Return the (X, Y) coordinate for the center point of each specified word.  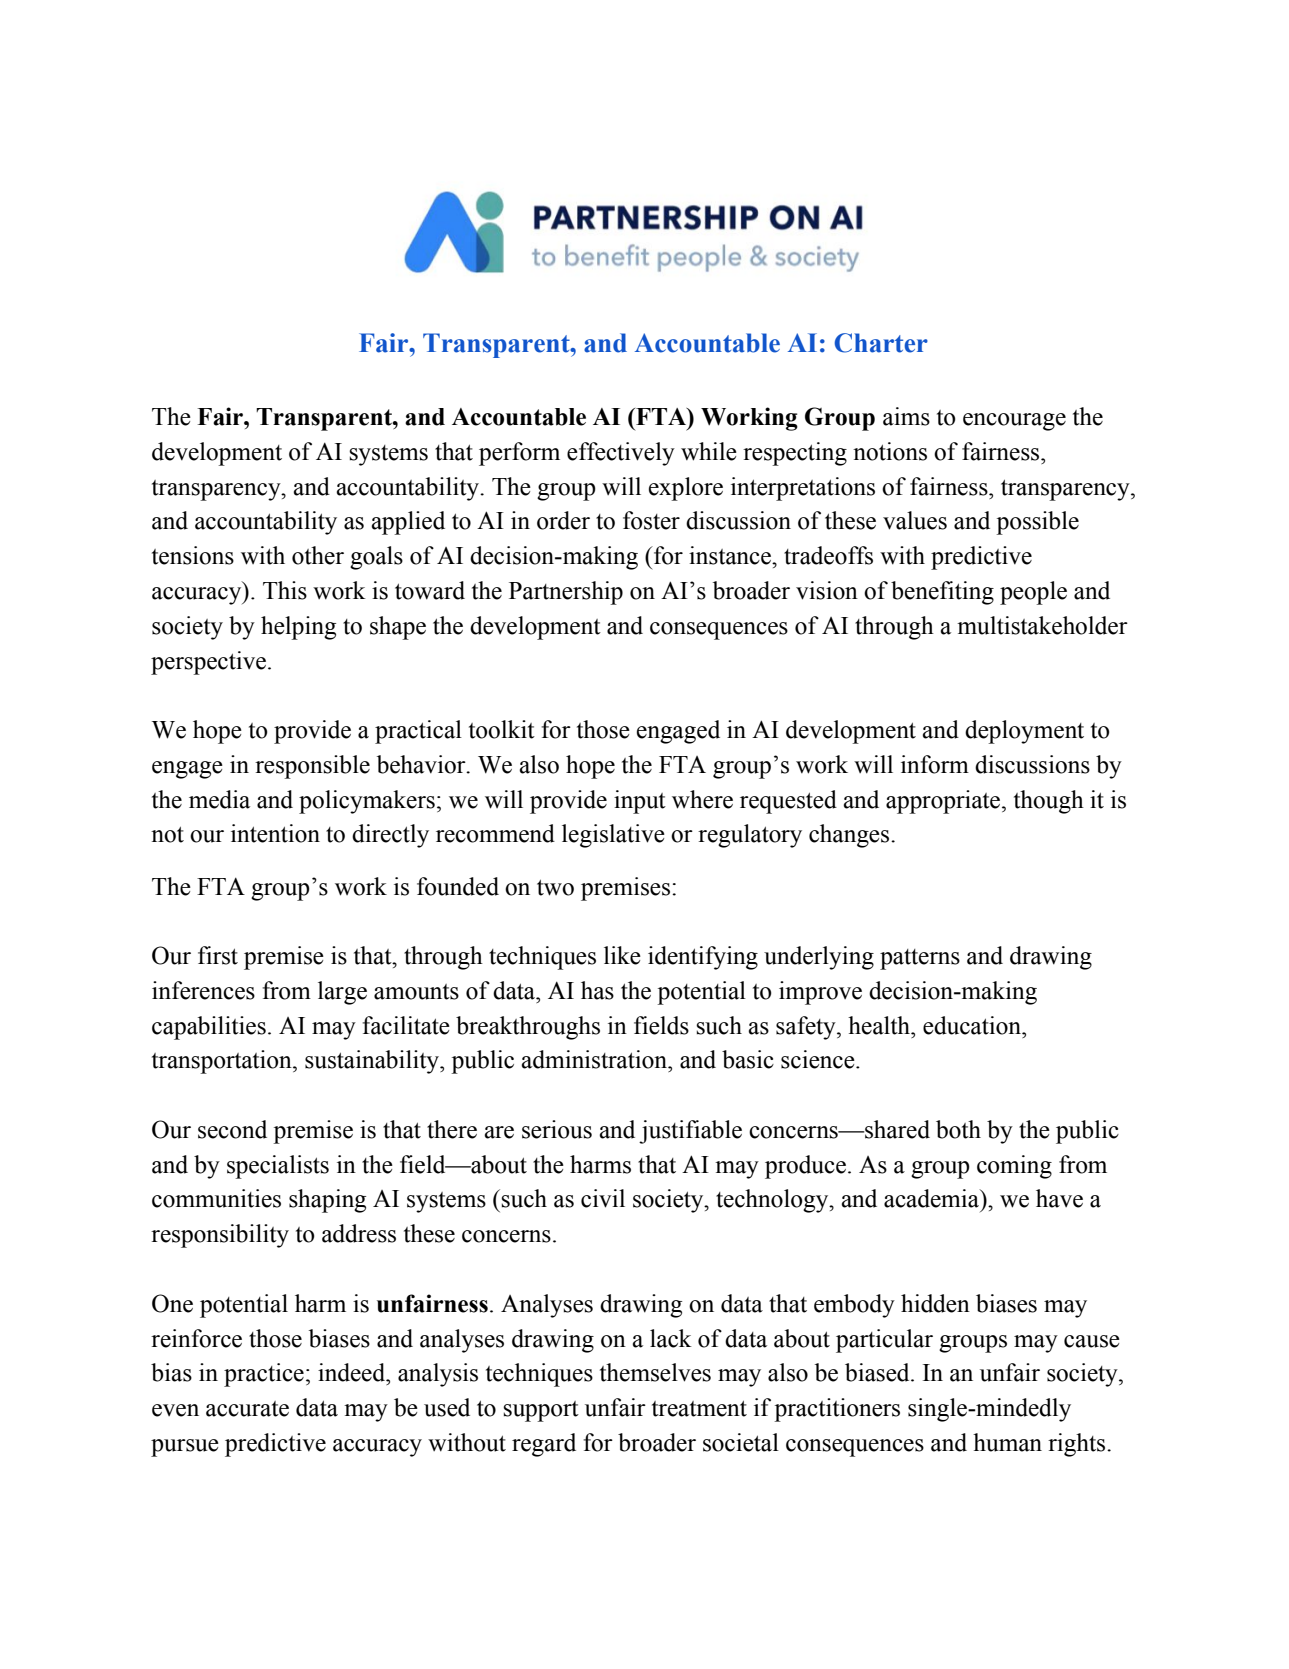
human (1007, 1442)
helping (298, 628)
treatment (699, 1409)
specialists (278, 1167)
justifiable (690, 1132)
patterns (920, 959)
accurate (247, 1409)
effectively (621, 454)
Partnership (566, 593)
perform (519, 454)
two (555, 888)
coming (1014, 1167)
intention (275, 833)
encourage (1014, 422)
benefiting (942, 593)
